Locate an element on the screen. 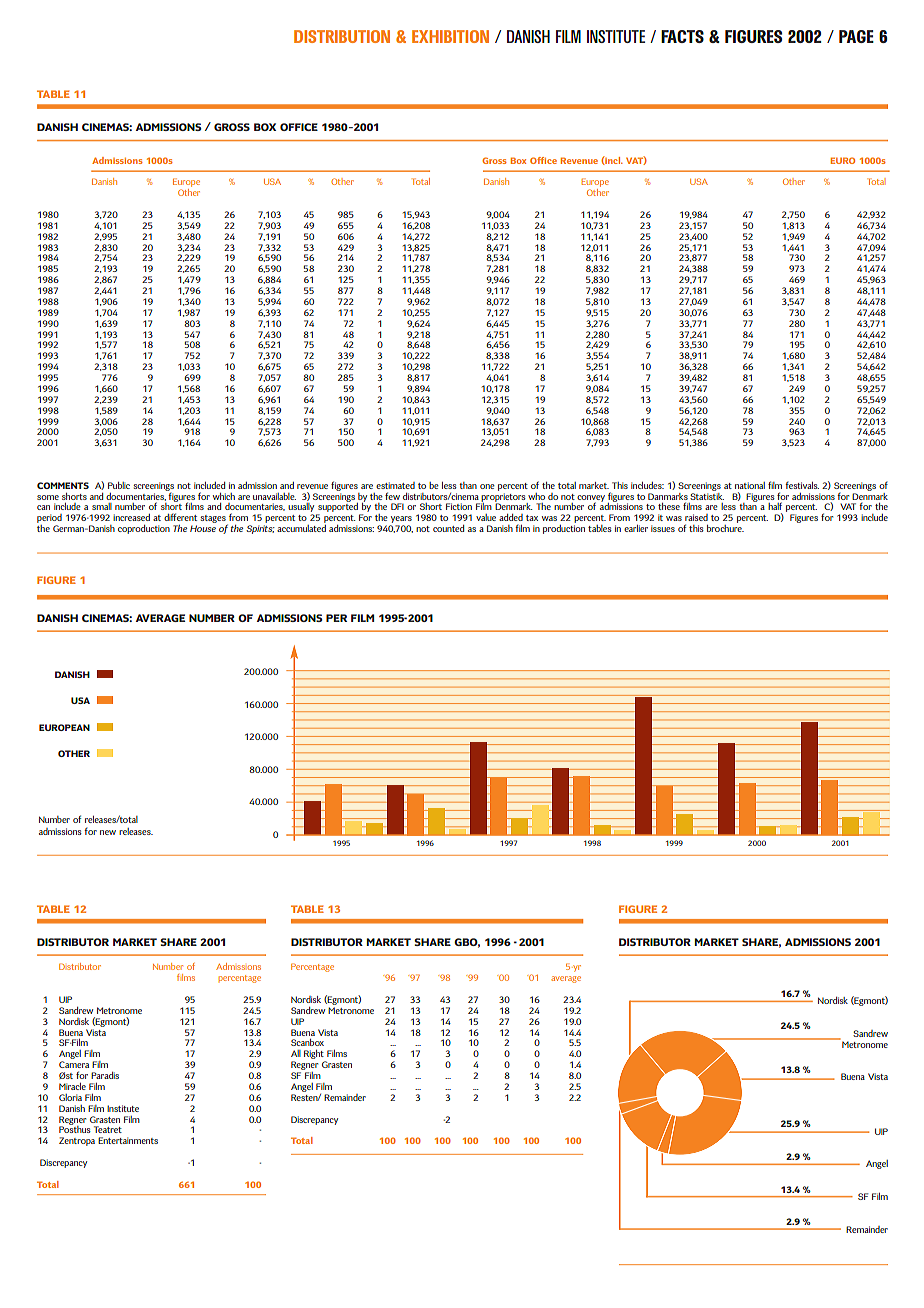  Miracle is located at coordinates (72, 1086).
